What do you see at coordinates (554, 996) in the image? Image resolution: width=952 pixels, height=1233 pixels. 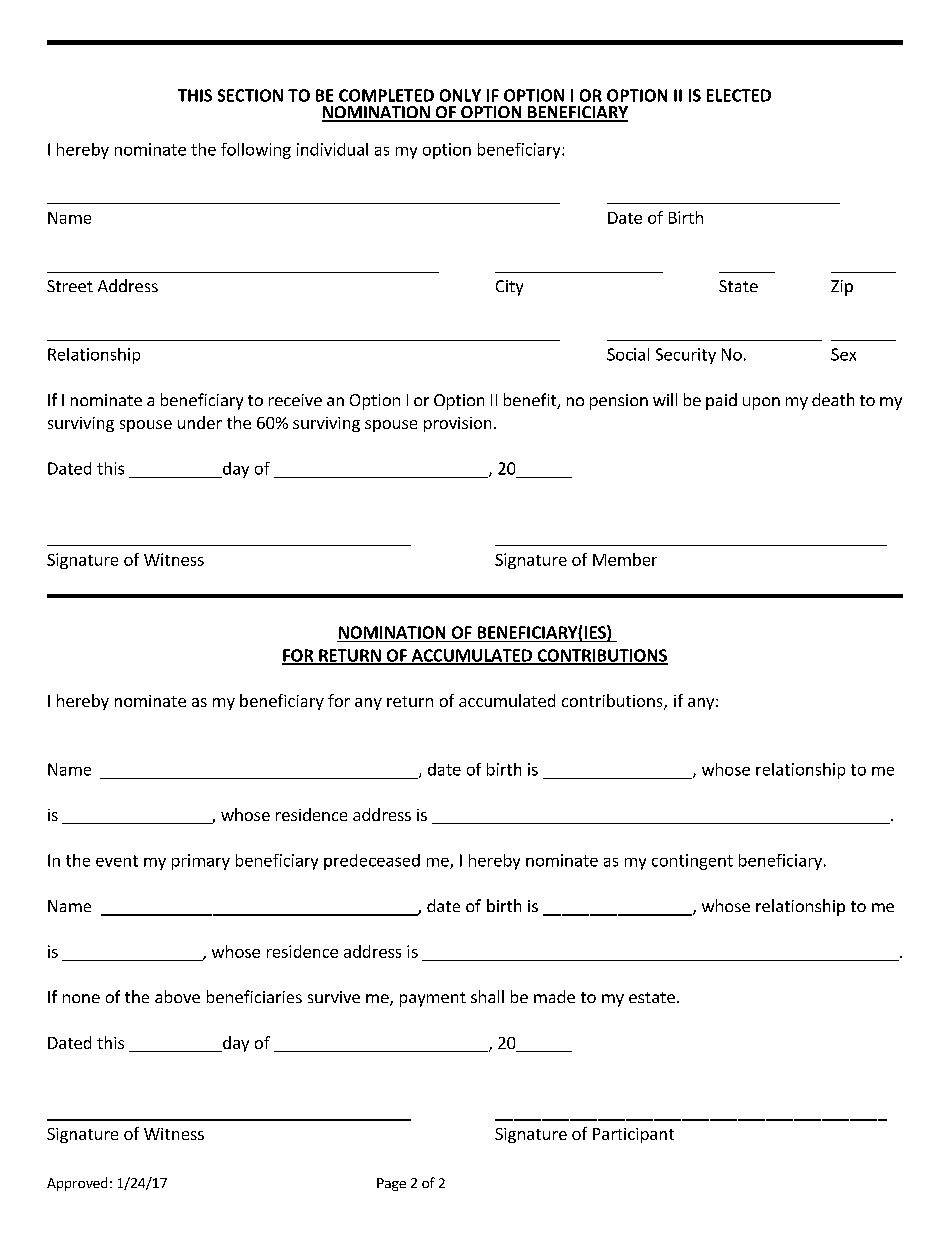 I see `made` at bounding box center [554, 996].
